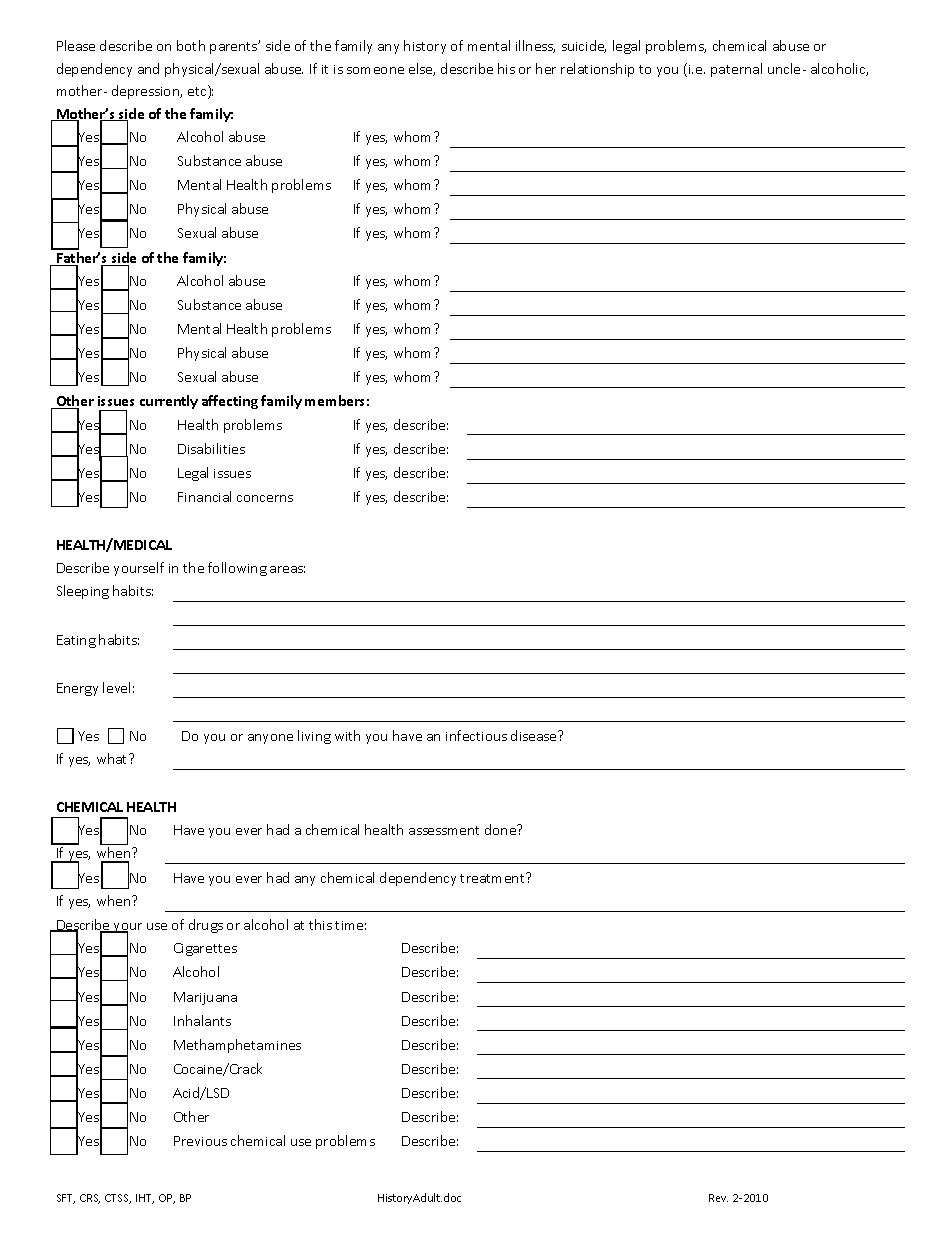 Image resolution: width=952 pixels, height=1233 pixels. I want to click on Previous, so click(200, 1141).
